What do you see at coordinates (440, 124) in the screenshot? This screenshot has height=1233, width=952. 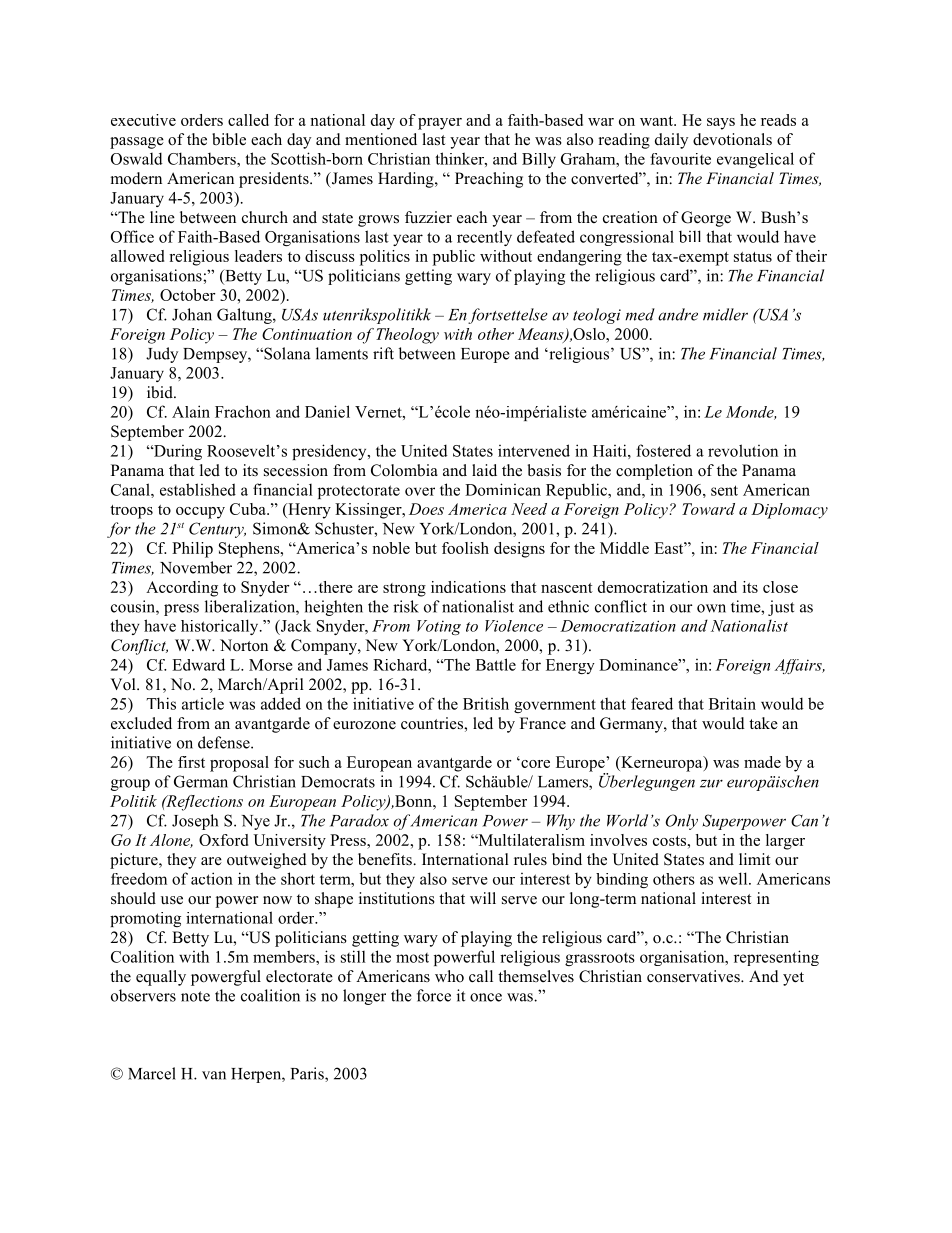 I see `prayer` at bounding box center [440, 124].
